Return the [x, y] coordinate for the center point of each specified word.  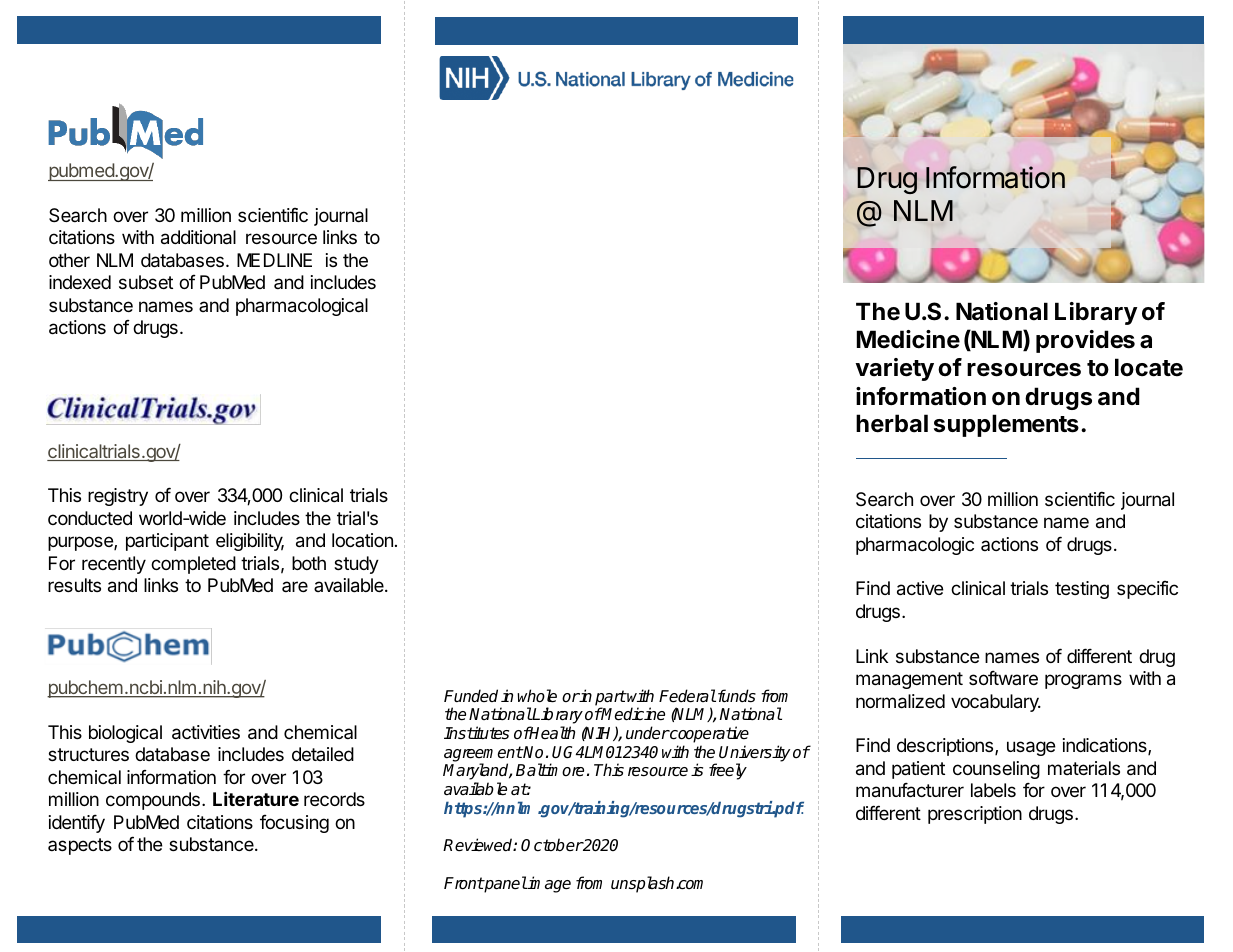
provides [1085, 341]
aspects [80, 846]
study [356, 565]
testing [1082, 590]
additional [198, 237]
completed [193, 565]
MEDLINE [274, 260]
